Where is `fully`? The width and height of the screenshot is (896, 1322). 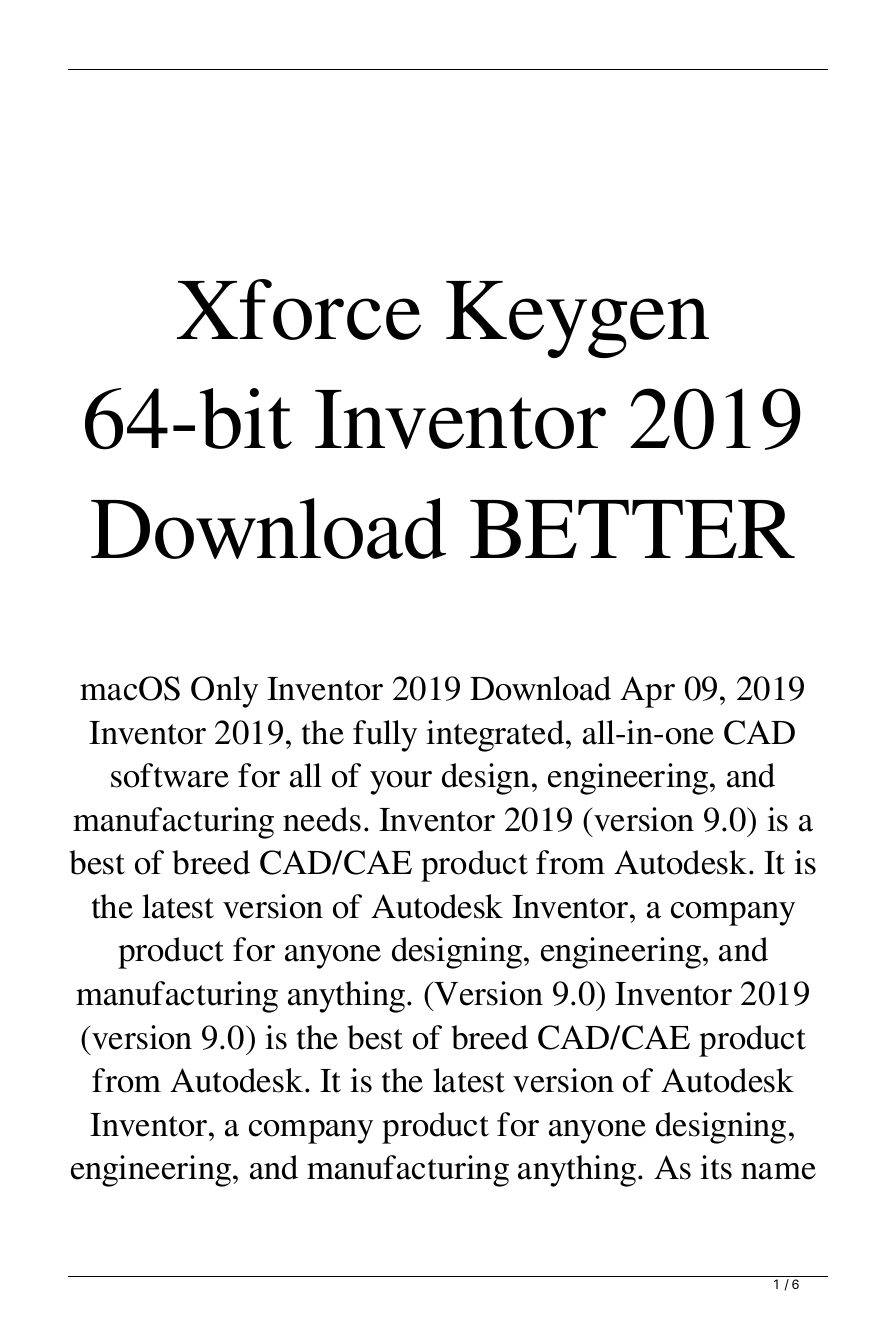 fully is located at coordinates (385, 736).
